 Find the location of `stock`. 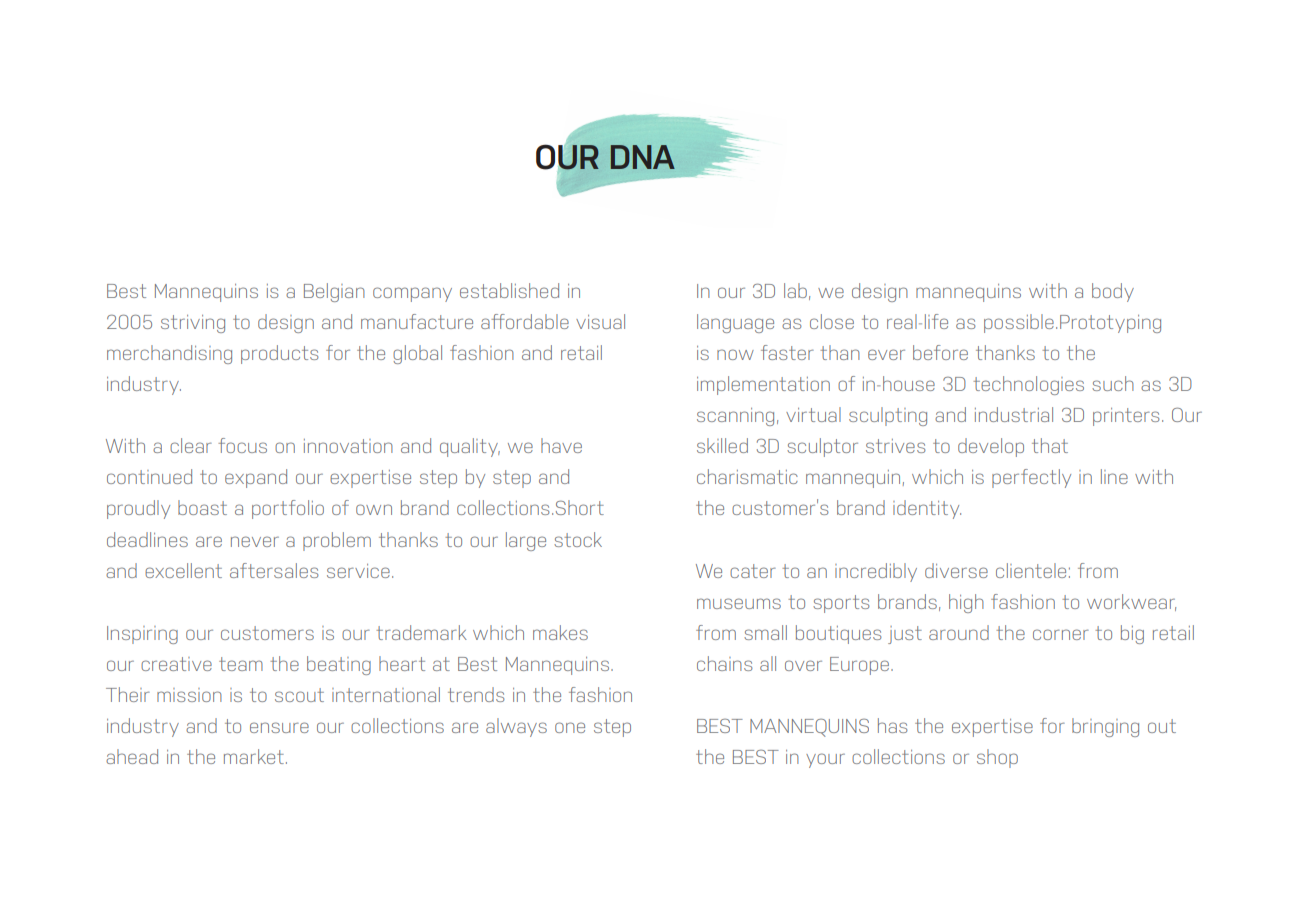

stock is located at coordinates (578, 539).
